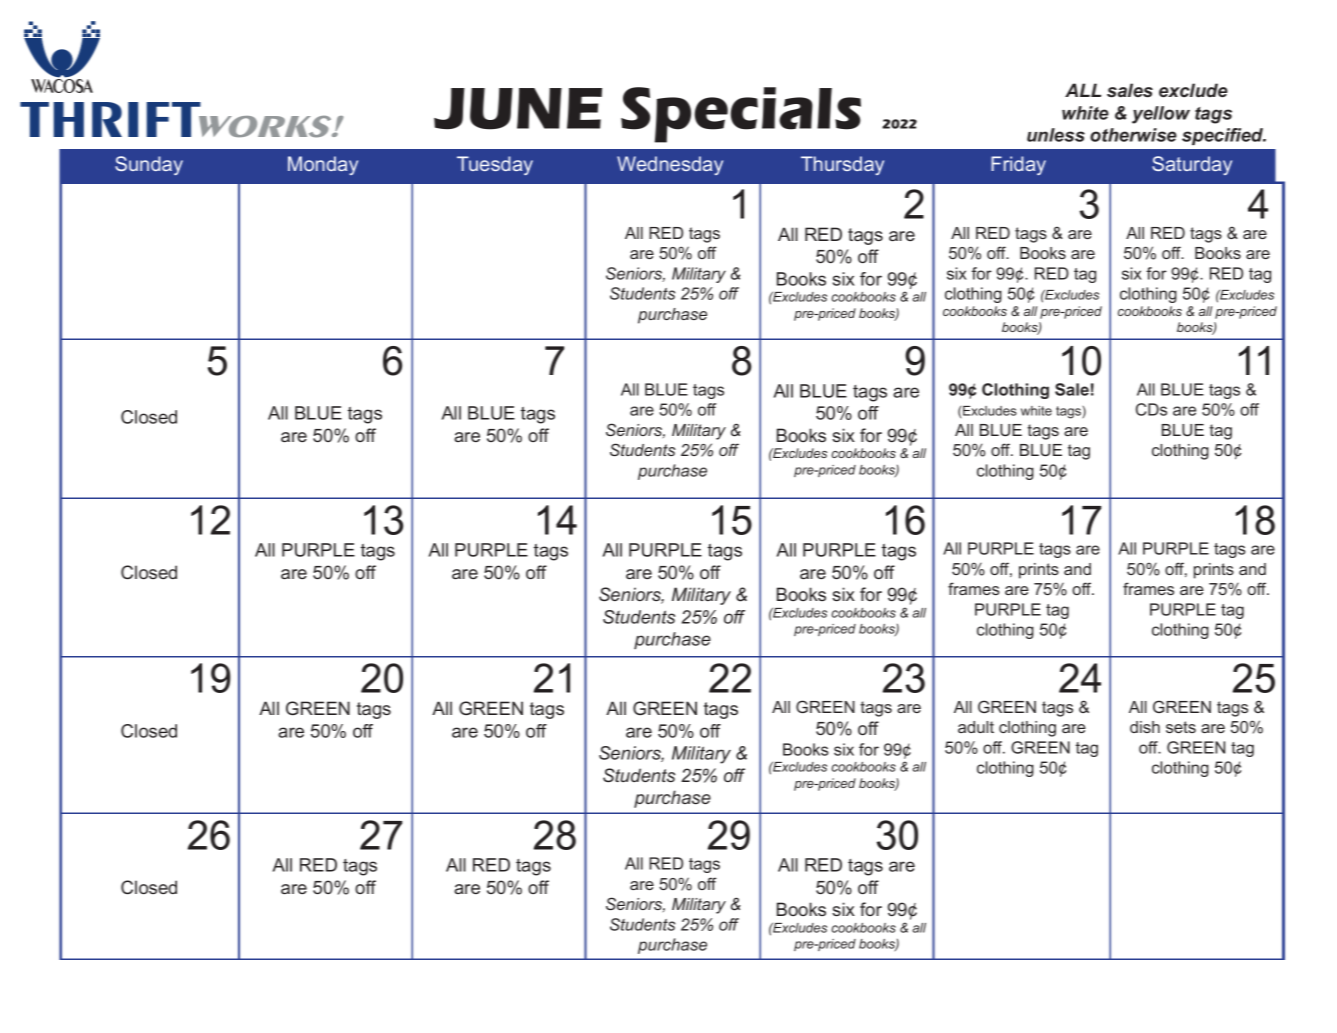 This screenshot has height=1033, width=1337. Describe the element at coordinates (323, 165) in the screenshot. I see `Monday` at that location.
